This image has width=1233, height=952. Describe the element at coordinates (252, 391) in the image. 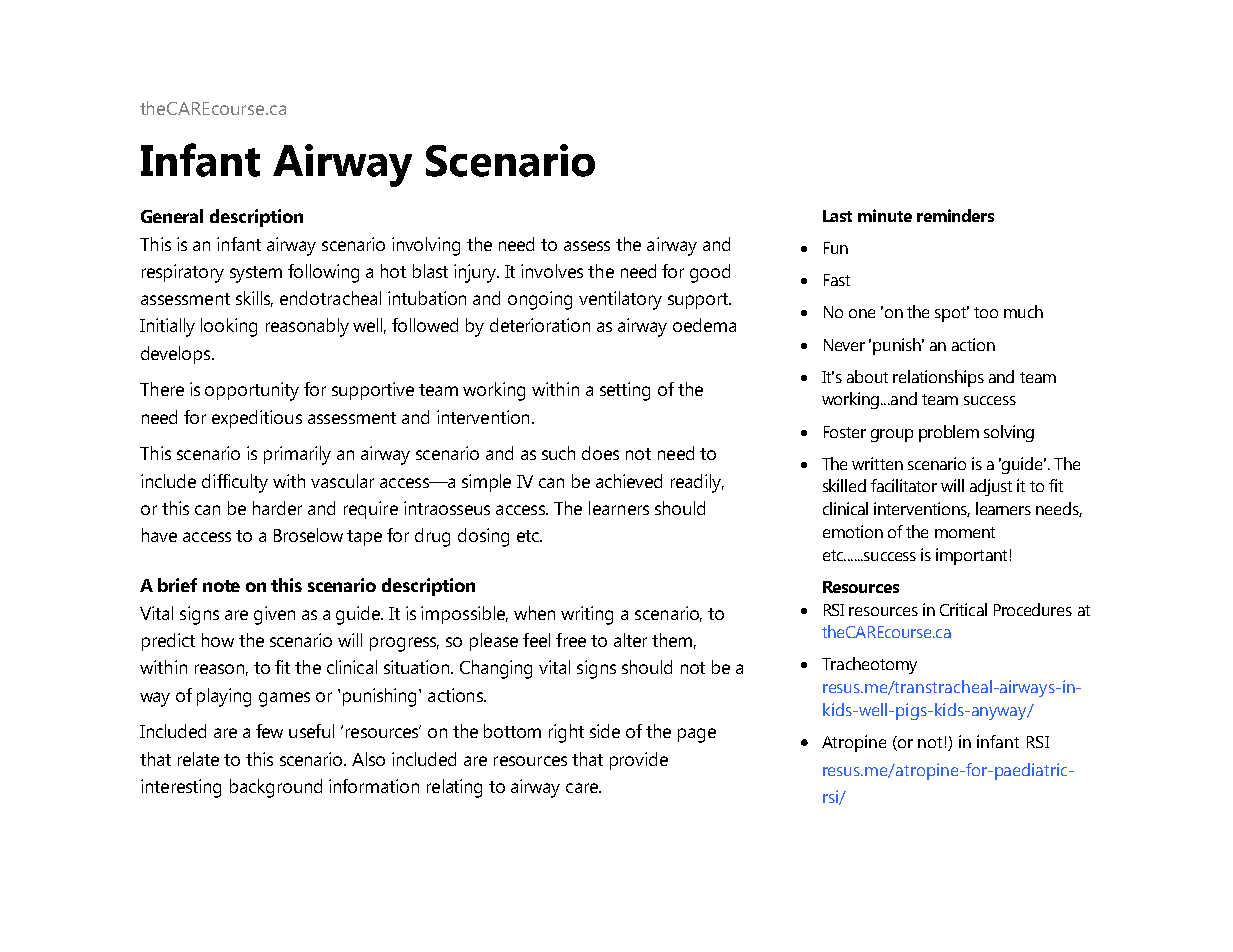

I see `opportunity` at that location.
